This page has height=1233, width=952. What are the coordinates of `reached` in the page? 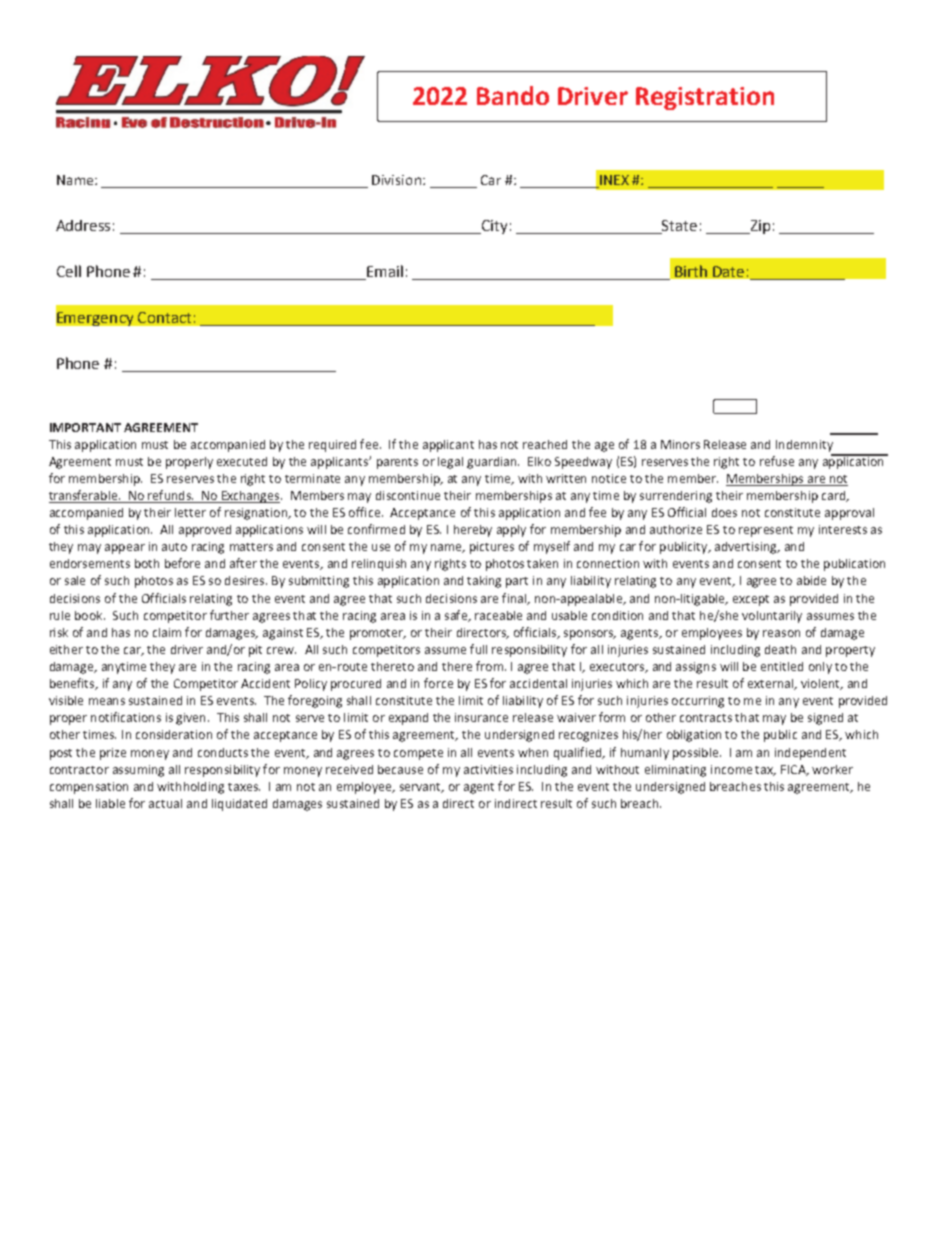 It's located at (545, 444).
